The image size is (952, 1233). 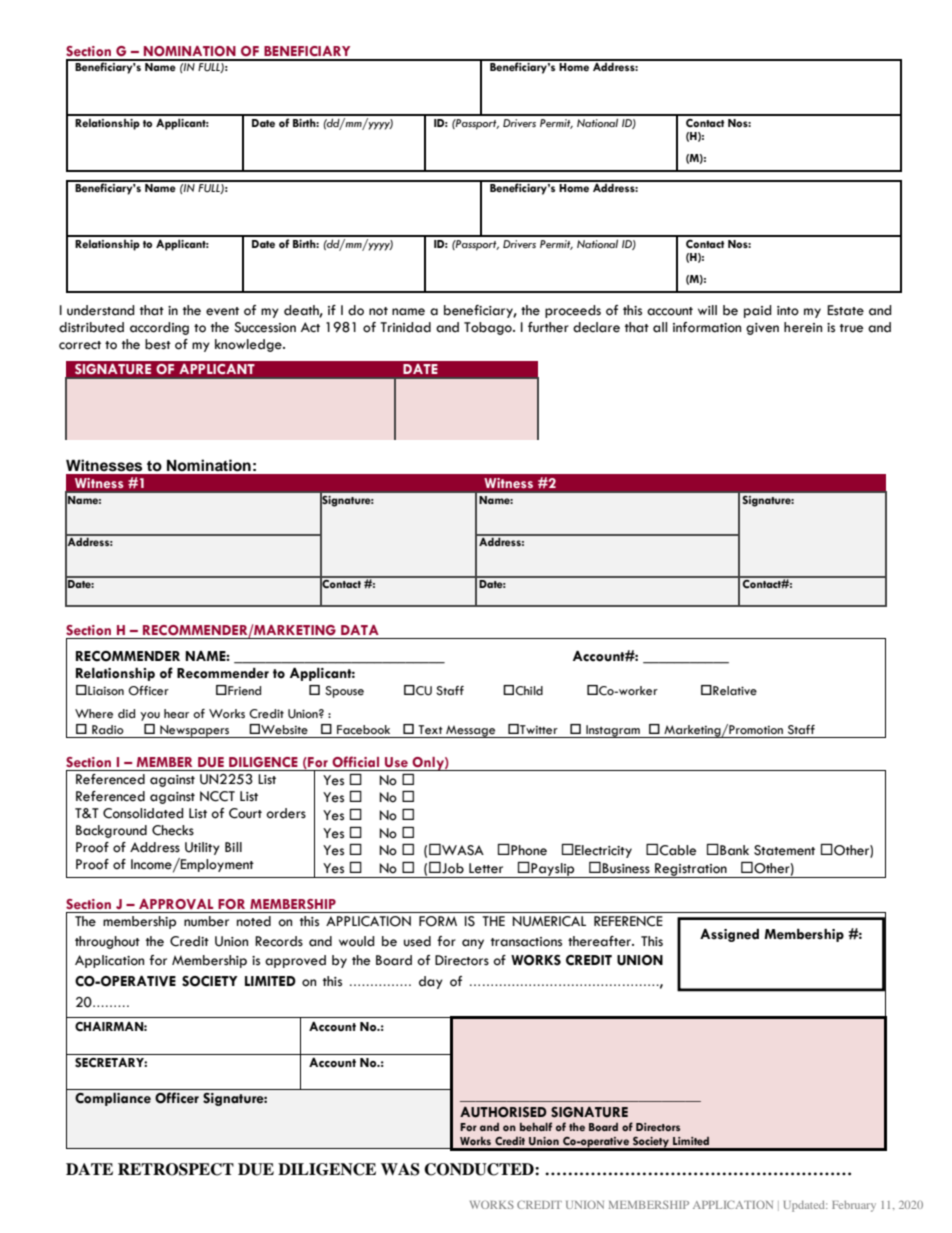 I want to click on Instagram, so click(x=613, y=731).
